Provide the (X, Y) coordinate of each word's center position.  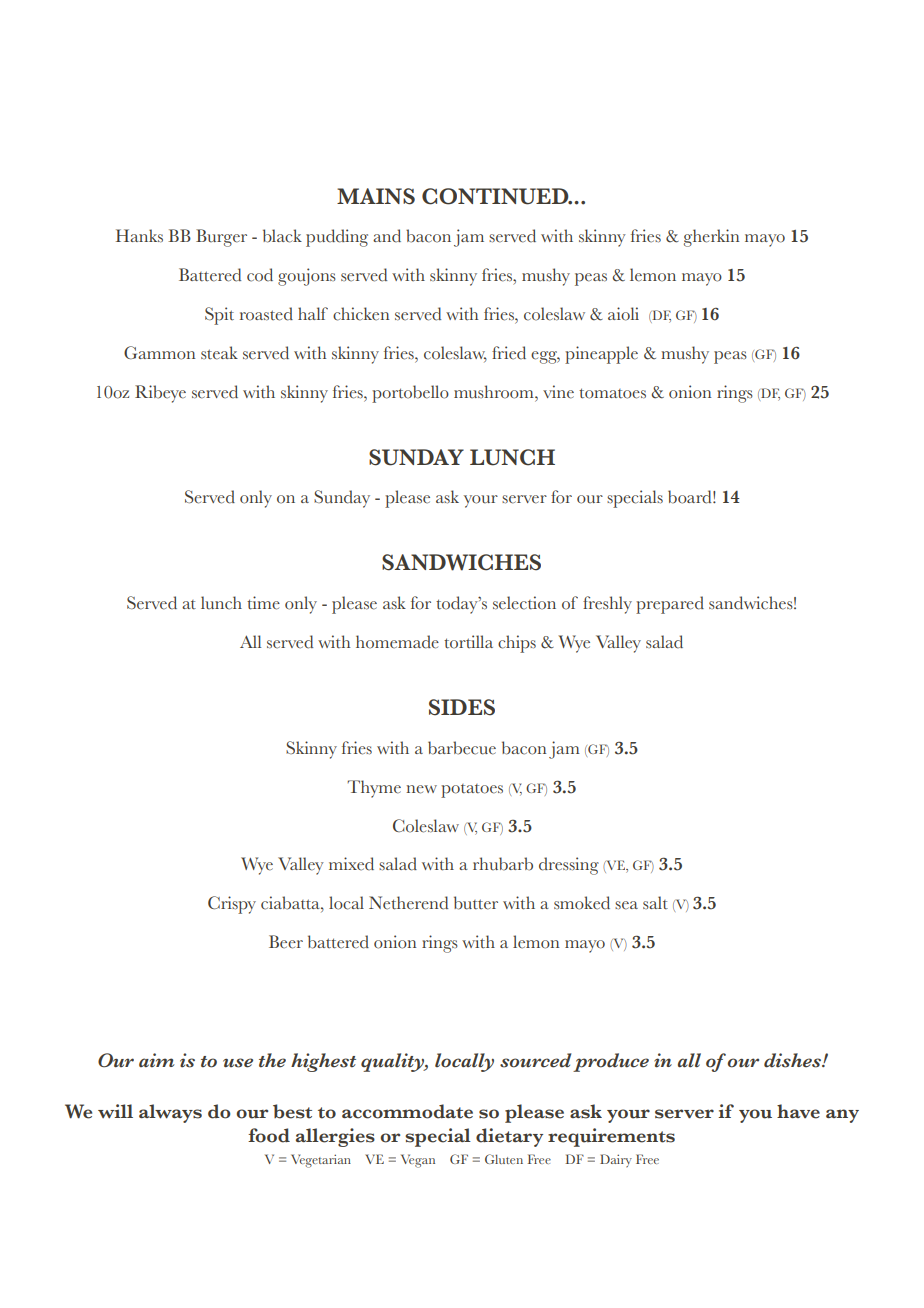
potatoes (472, 791)
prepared (670, 605)
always (170, 1113)
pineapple (601, 355)
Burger (221, 238)
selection (524, 603)
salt (655, 903)
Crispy (232, 905)
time (263, 603)
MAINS (376, 196)
